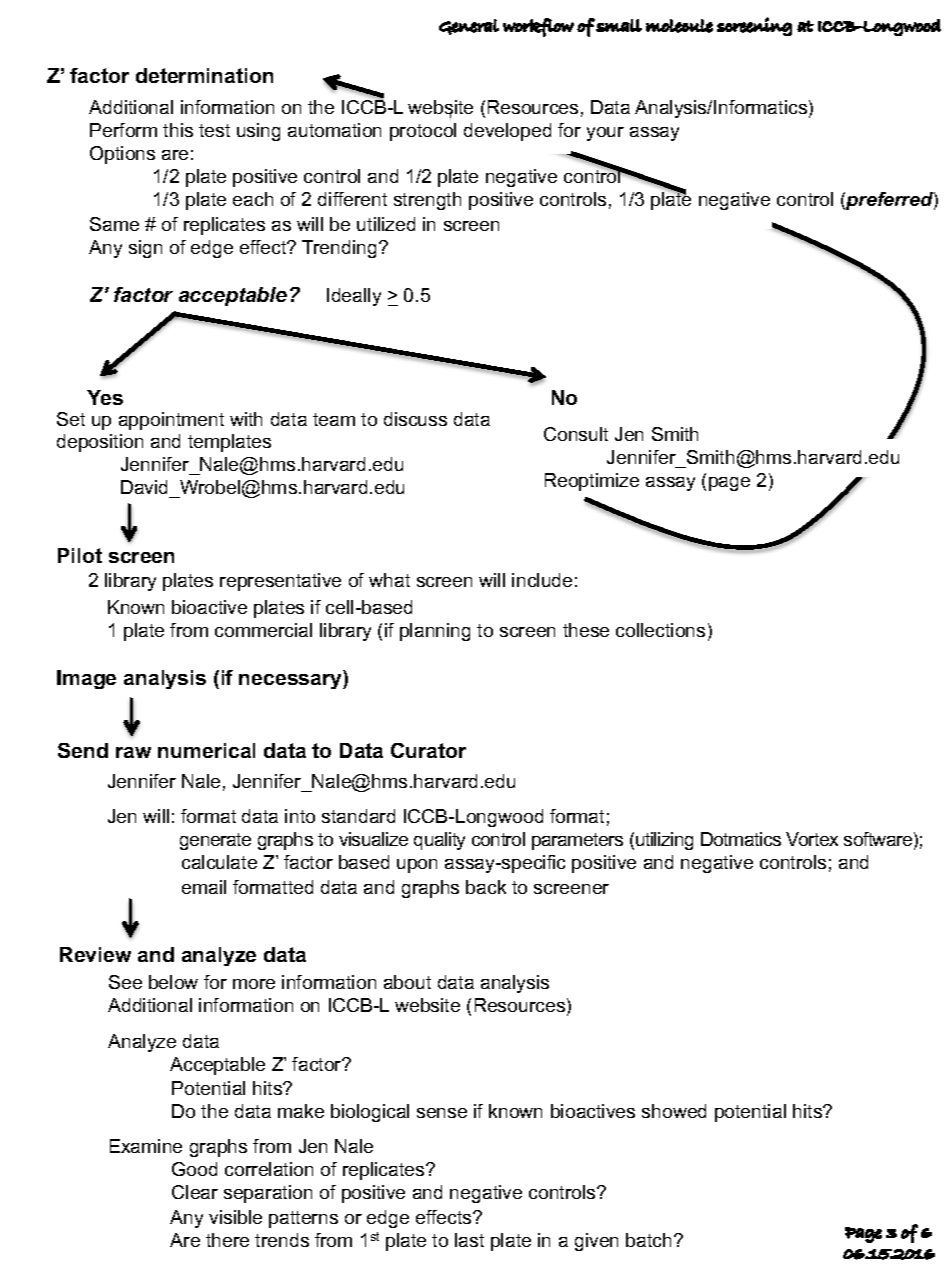 This page has width=952, height=1270. Describe the element at coordinates (469, 27) in the page. I see `General` at that location.
